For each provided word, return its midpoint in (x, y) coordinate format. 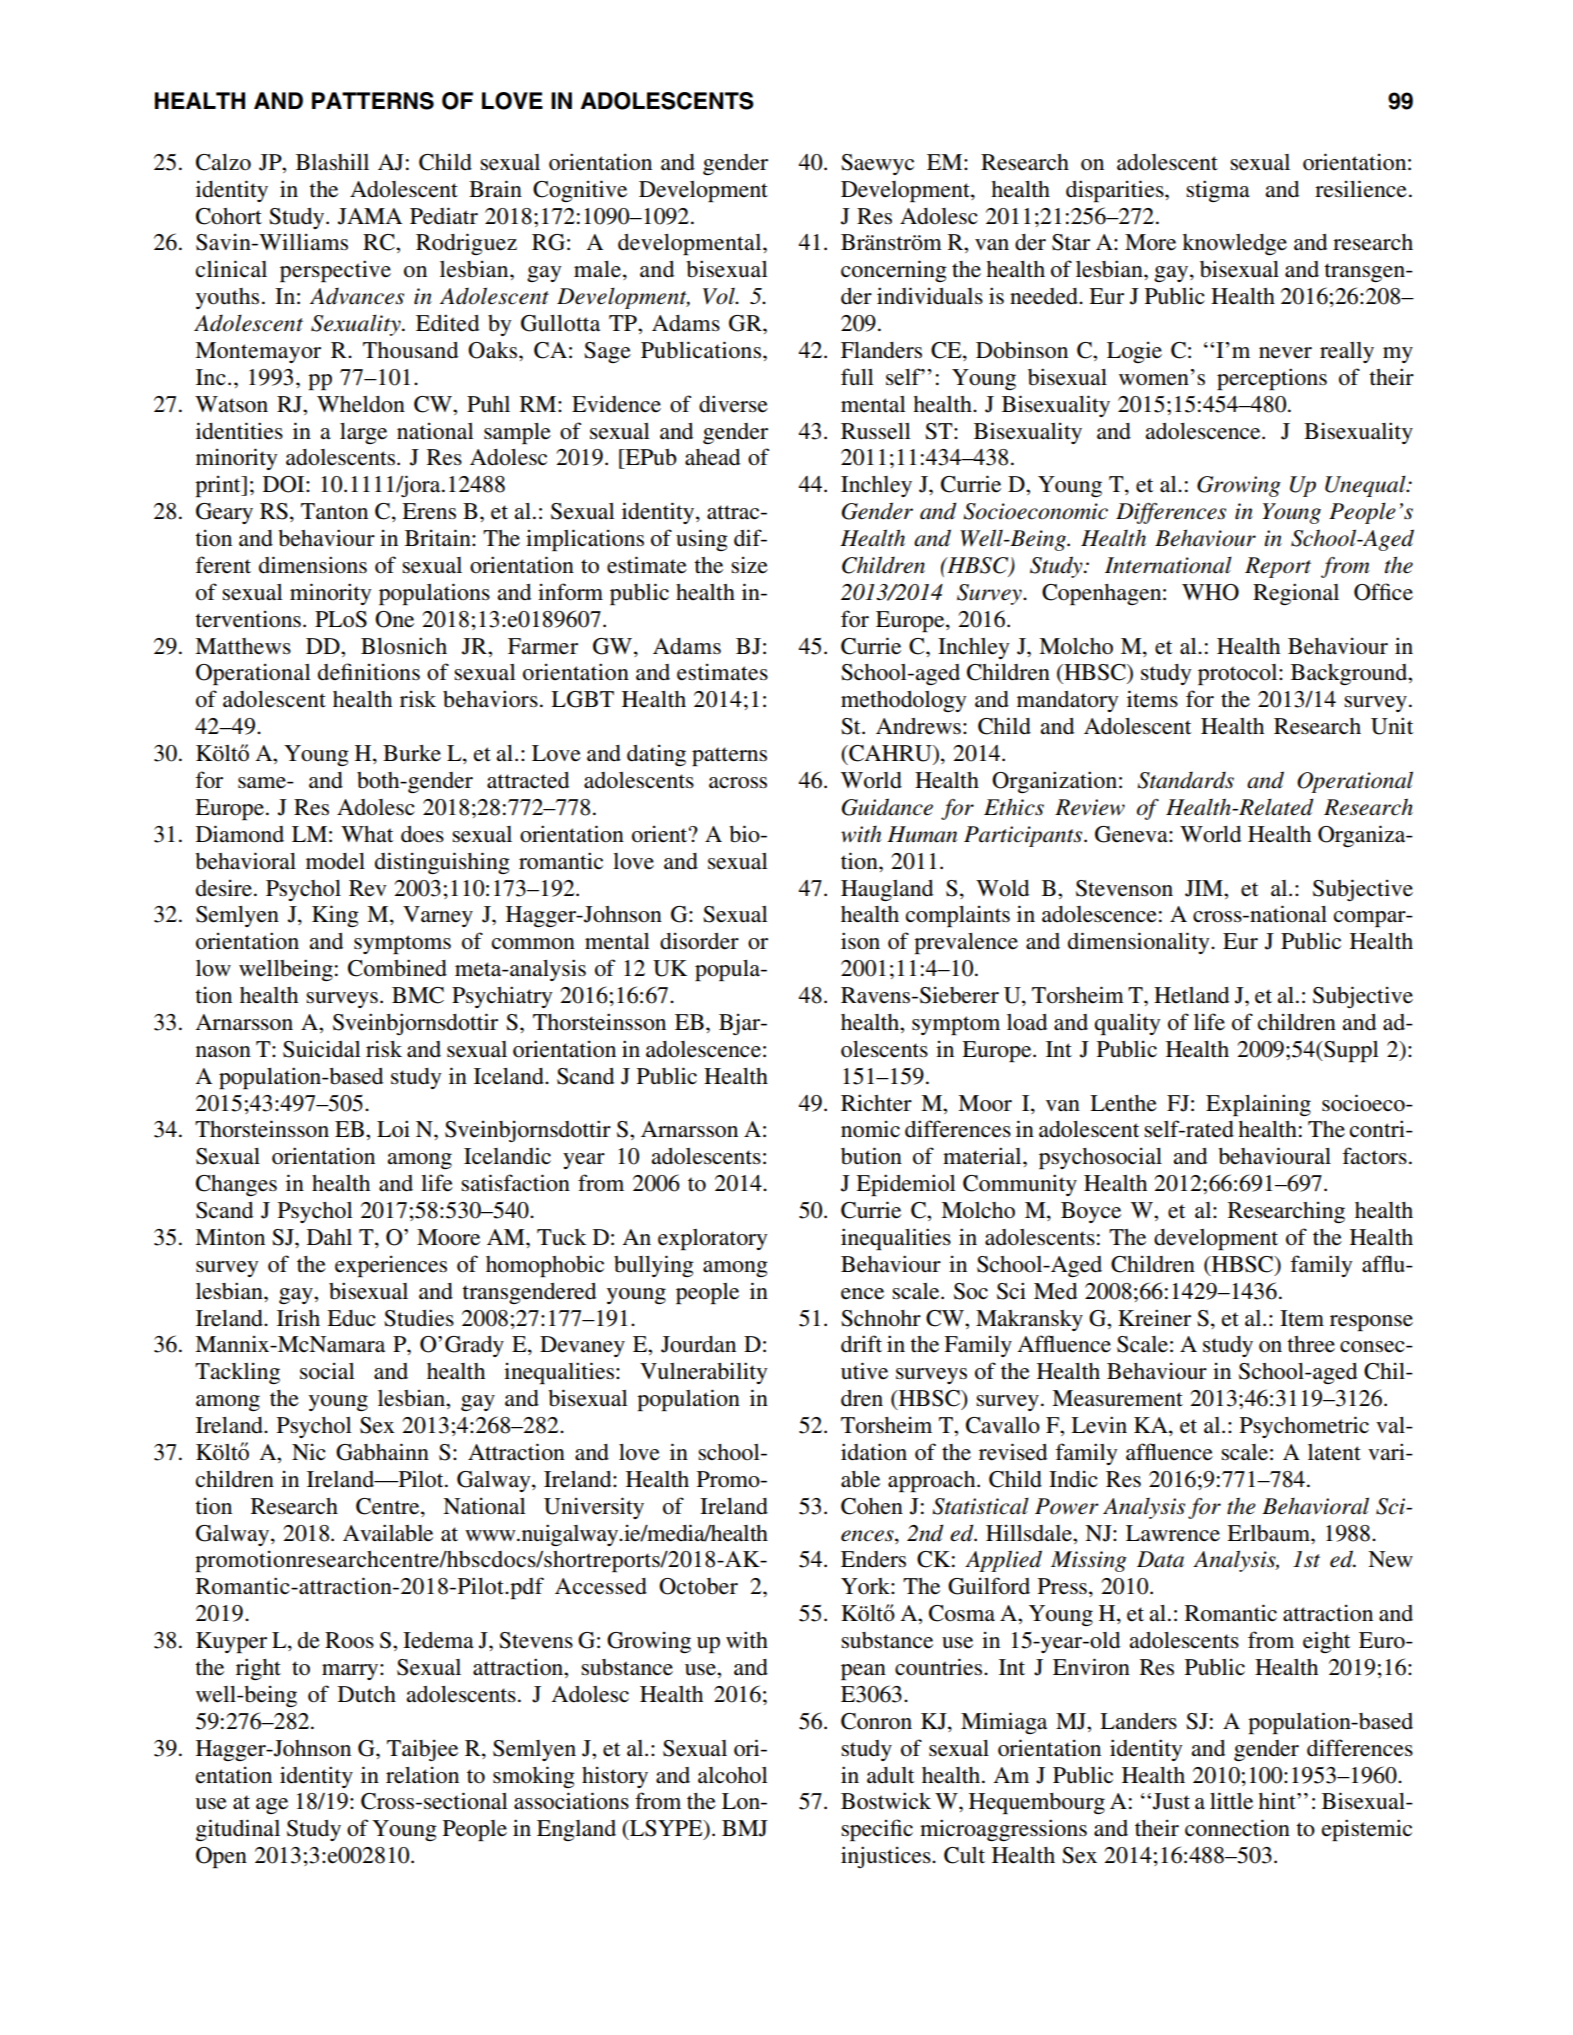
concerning (894, 271)
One (394, 619)
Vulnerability (703, 1373)
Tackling (237, 1373)
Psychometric (1304, 1427)
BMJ (745, 1828)
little (1231, 1801)
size (749, 565)
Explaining (1258, 1105)
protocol (1239, 674)
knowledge (1234, 244)
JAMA (370, 216)
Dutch (367, 1694)
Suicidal (322, 1049)
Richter (876, 1103)
